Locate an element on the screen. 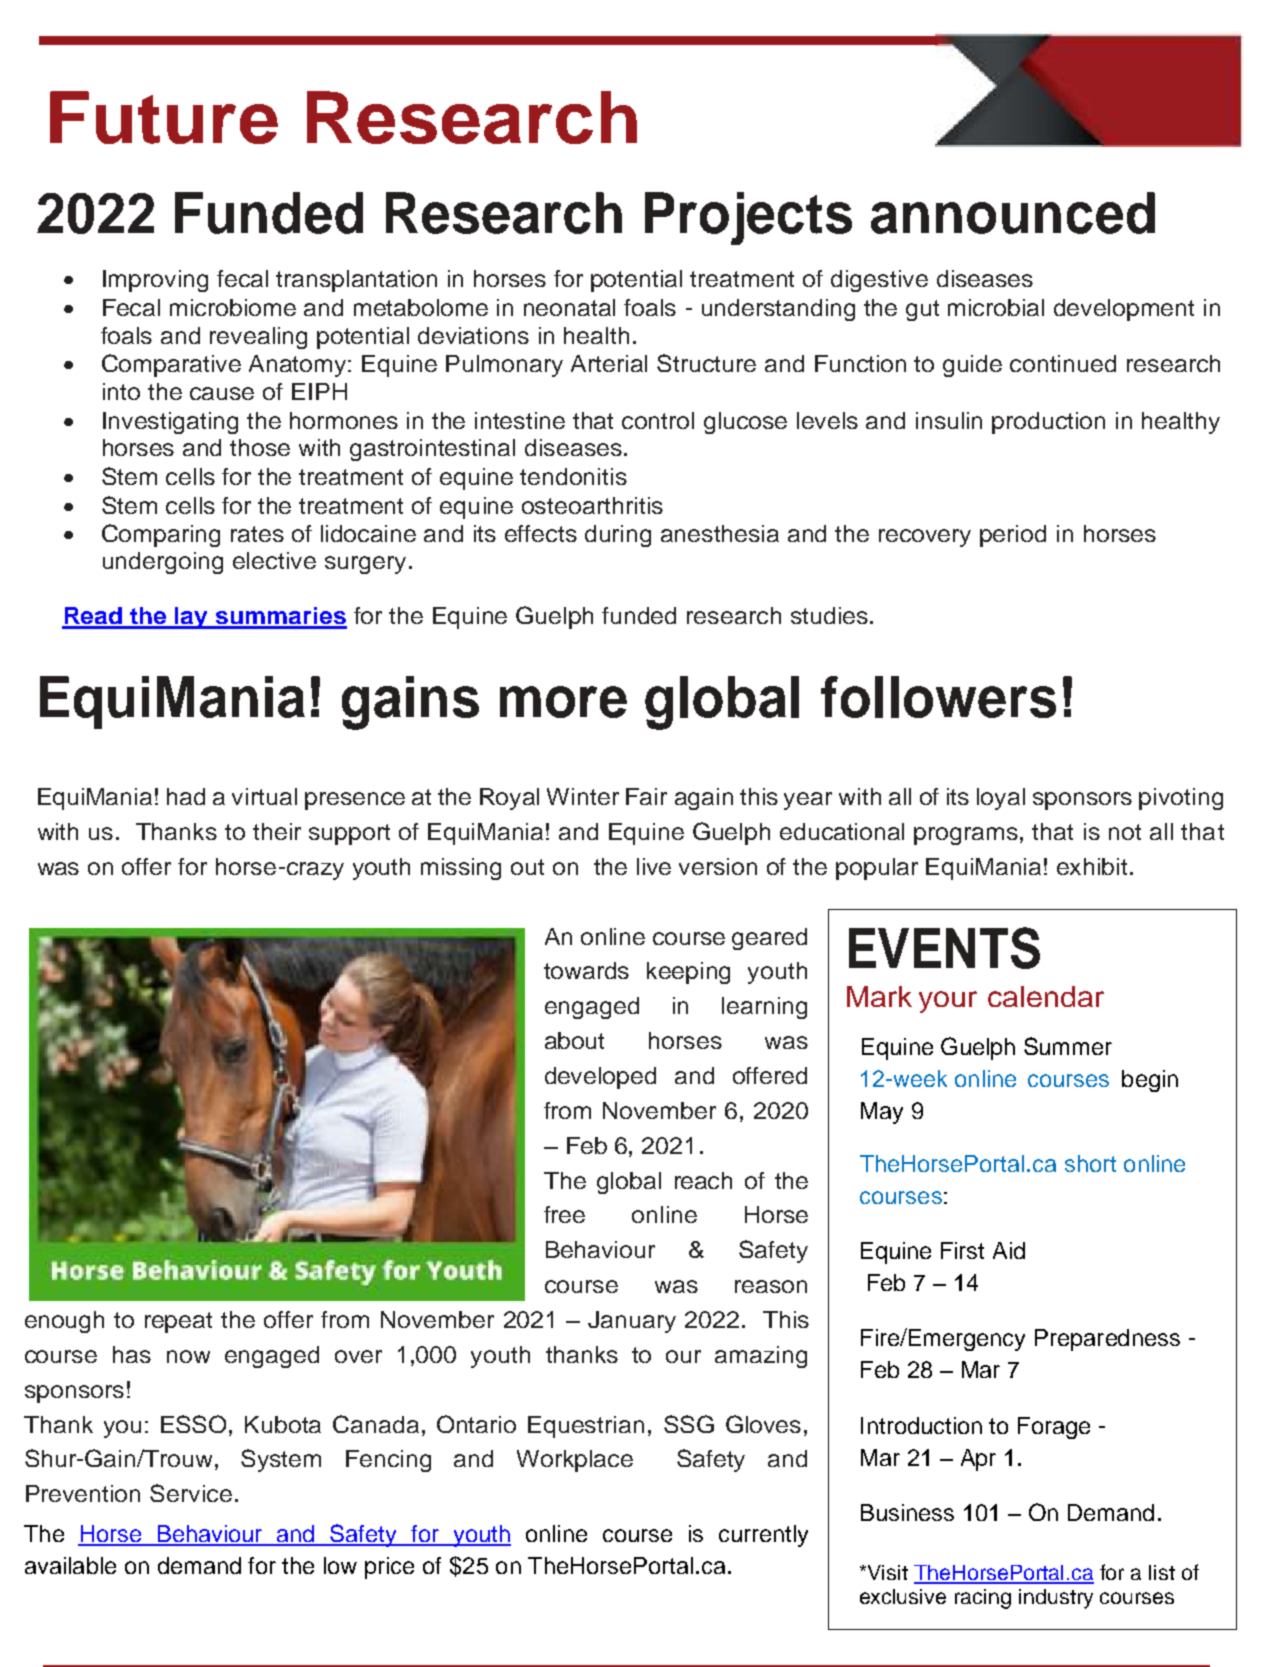  their is located at coordinates (277, 831).
